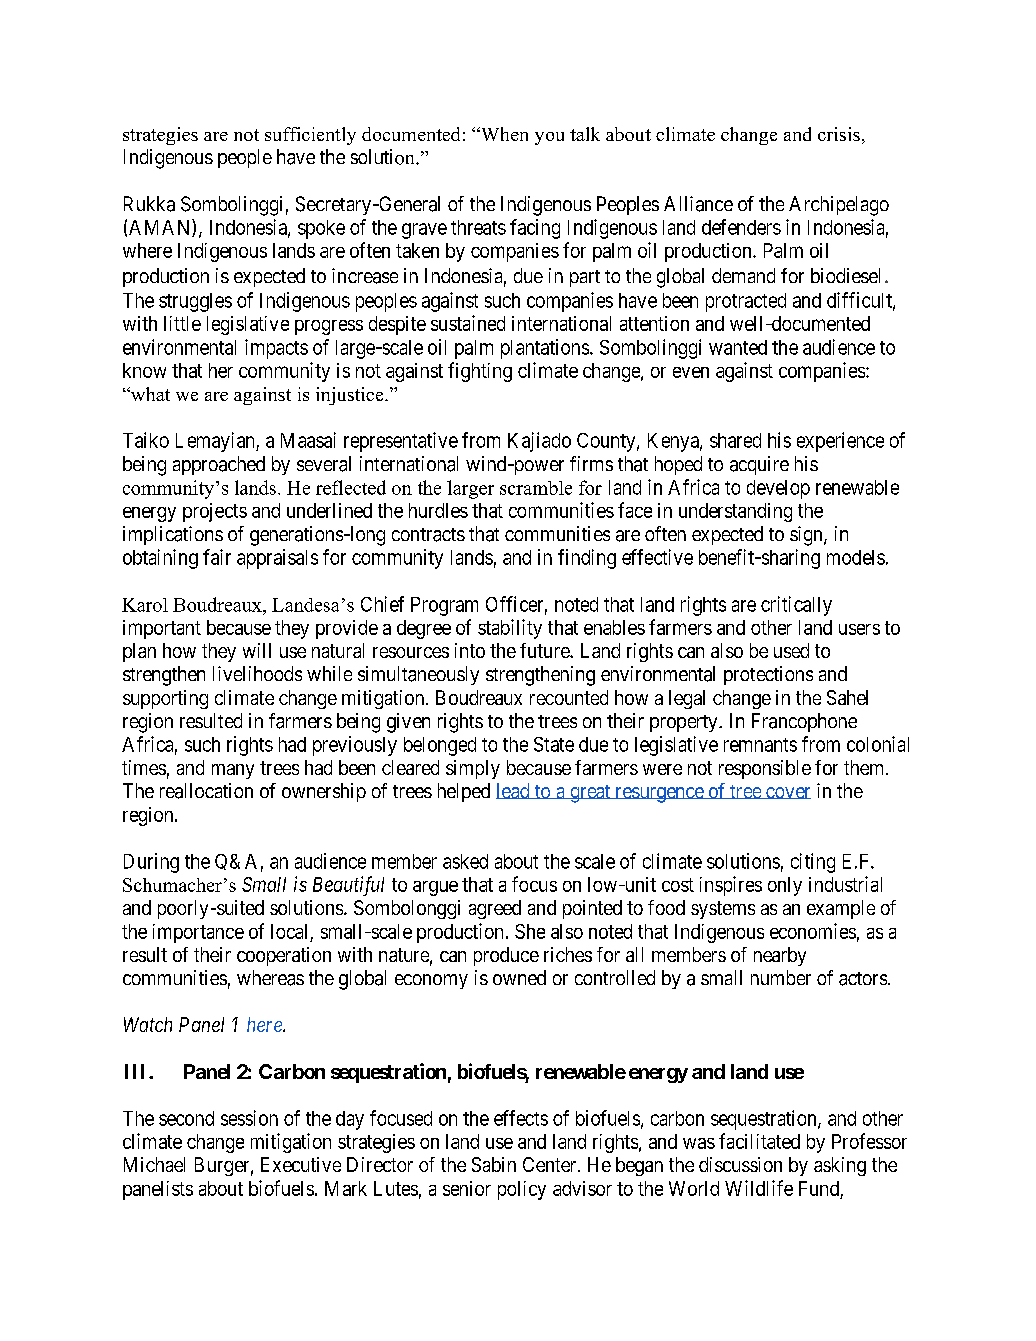 This screenshot has width=1036, height=1341. I want to click on reallocation, so click(206, 791).
